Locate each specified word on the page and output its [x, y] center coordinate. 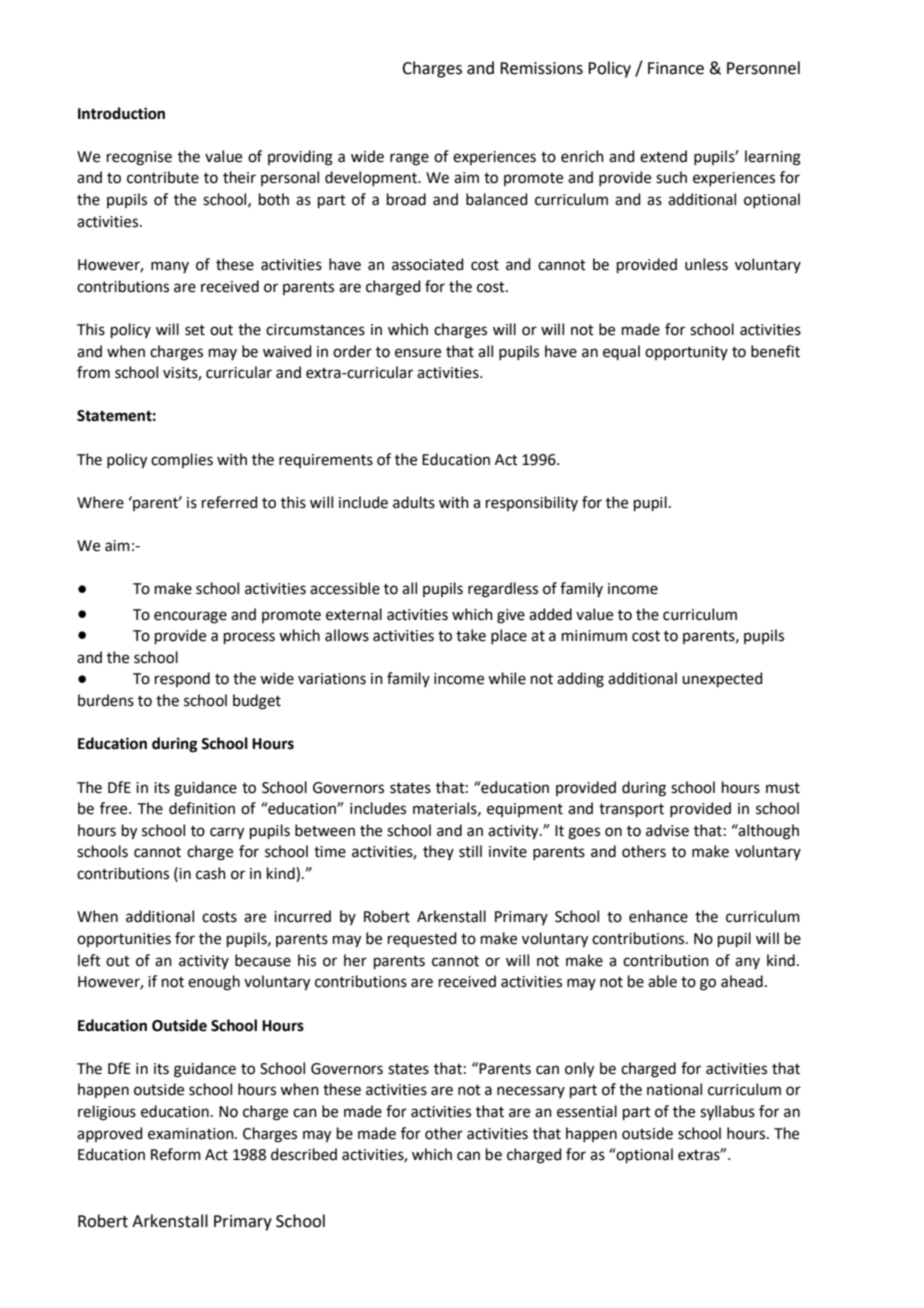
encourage [190, 617]
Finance [676, 68]
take [471, 635]
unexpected [722, 679]
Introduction [121, 113]
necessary [531, 1092]
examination [192, 1134]
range [409, 159]
